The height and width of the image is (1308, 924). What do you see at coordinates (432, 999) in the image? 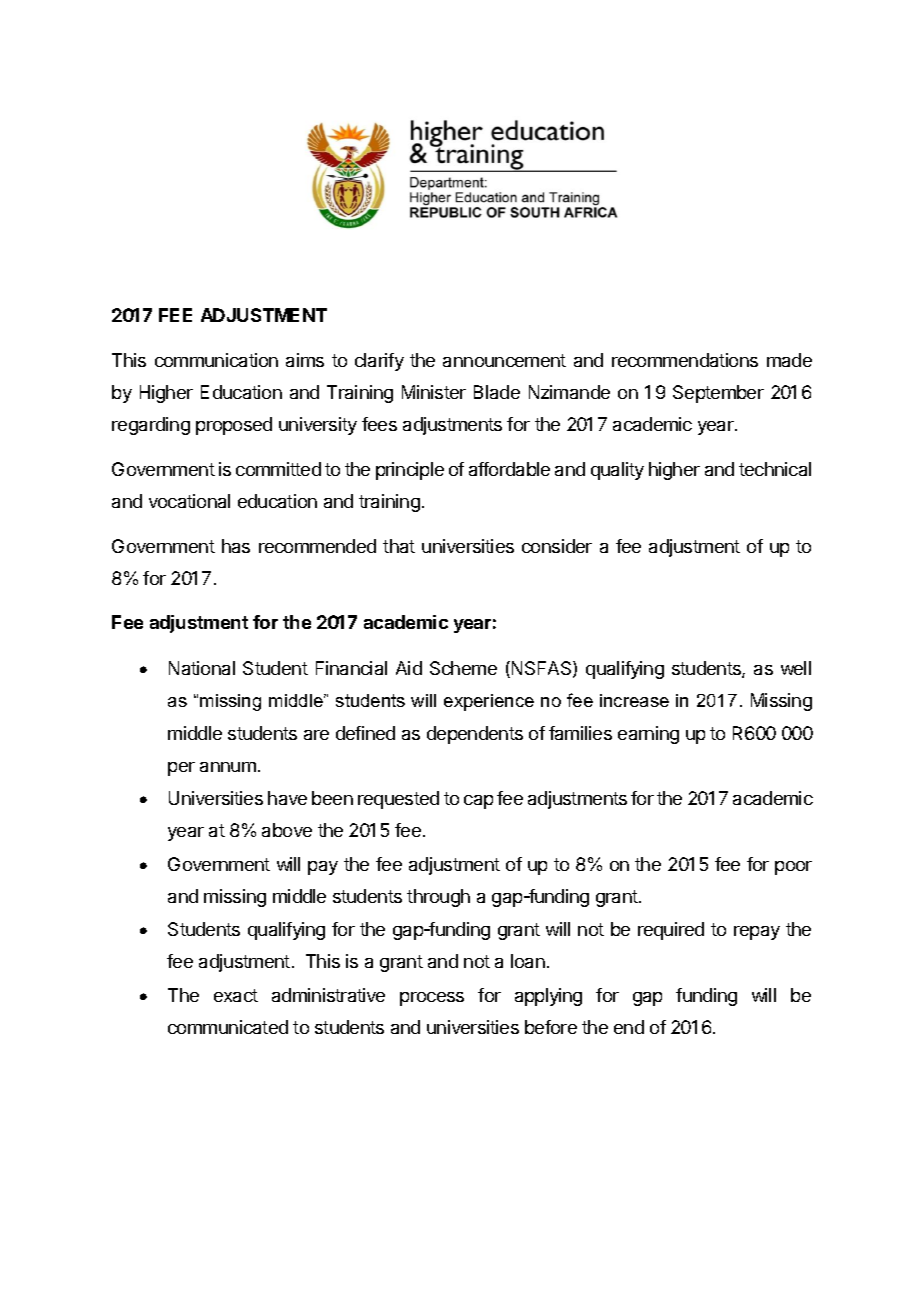
I see `process` at bounding box center [432, 999].
